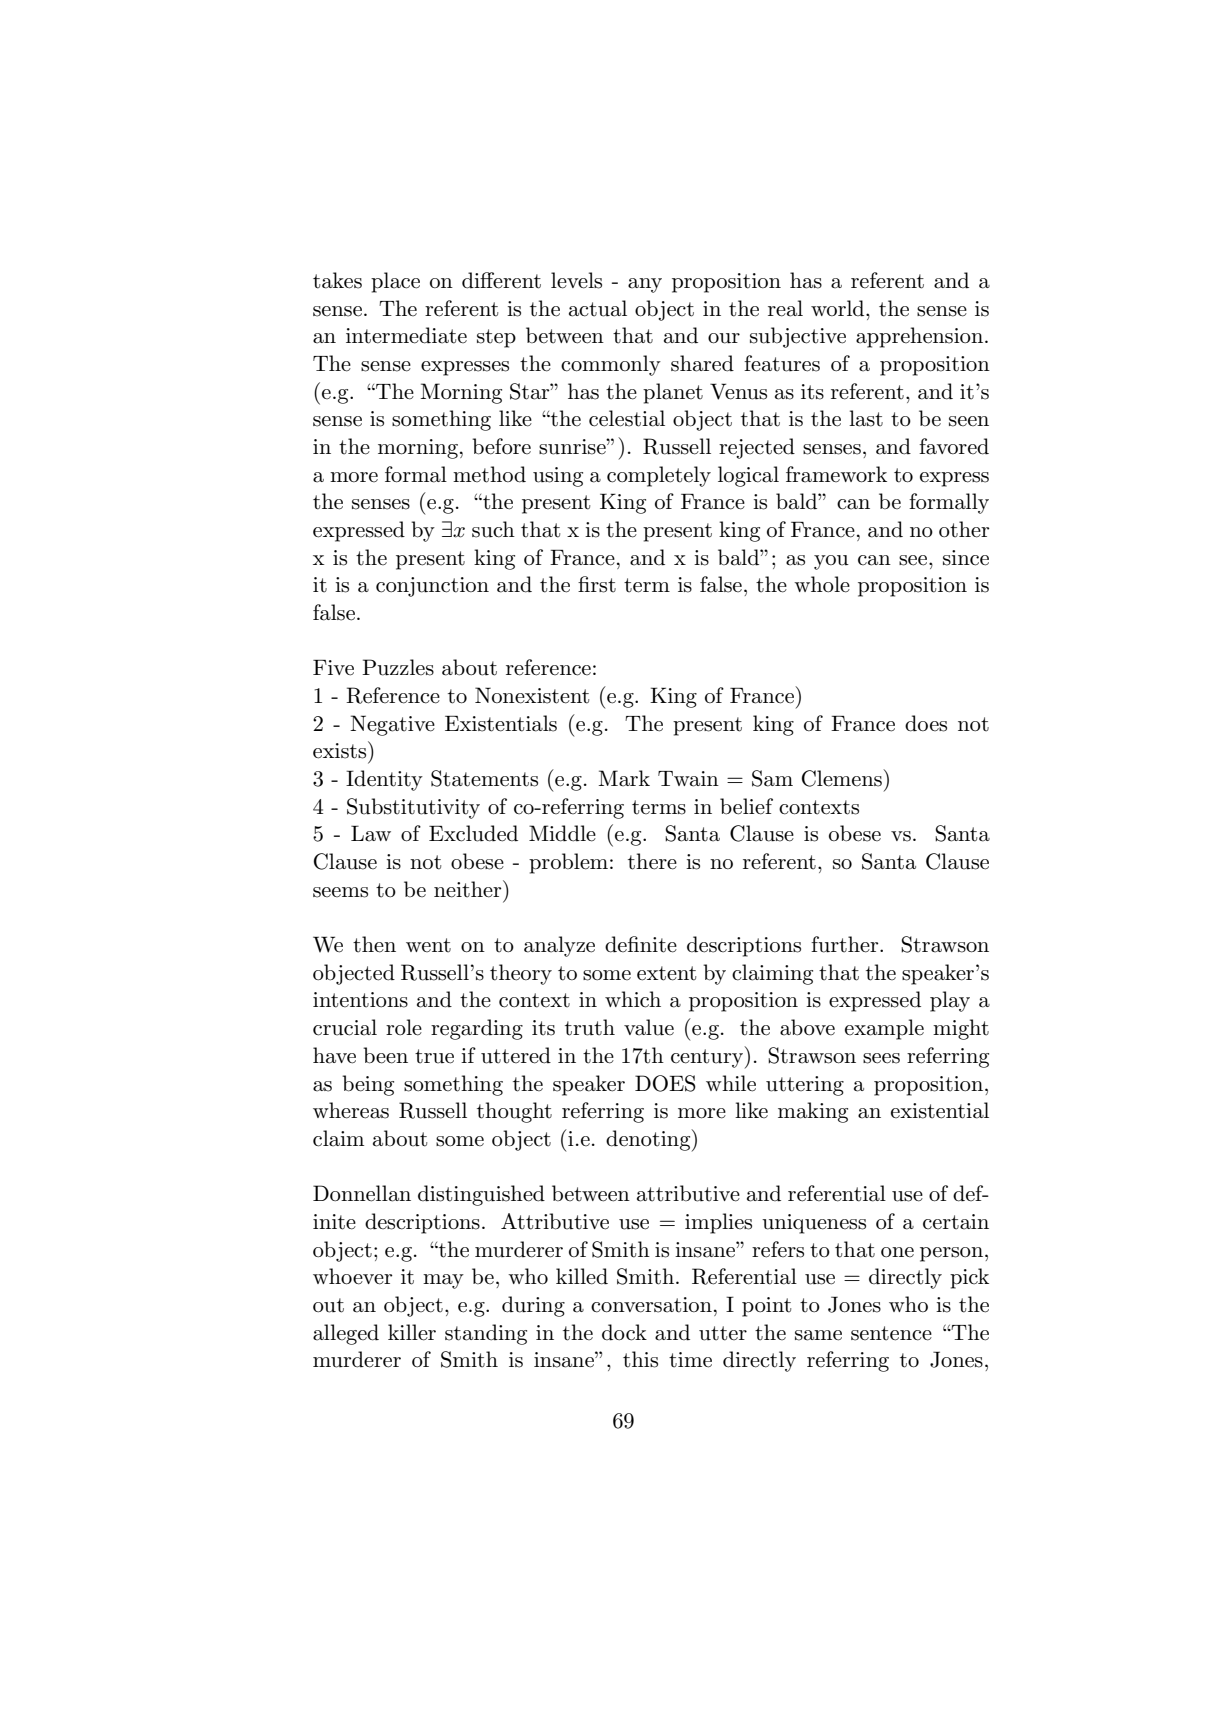 This document has height=1720, width=1216. What do you see at coordinates (597, 584) in the document?
I see `first` at bounding box center [597, 584].
